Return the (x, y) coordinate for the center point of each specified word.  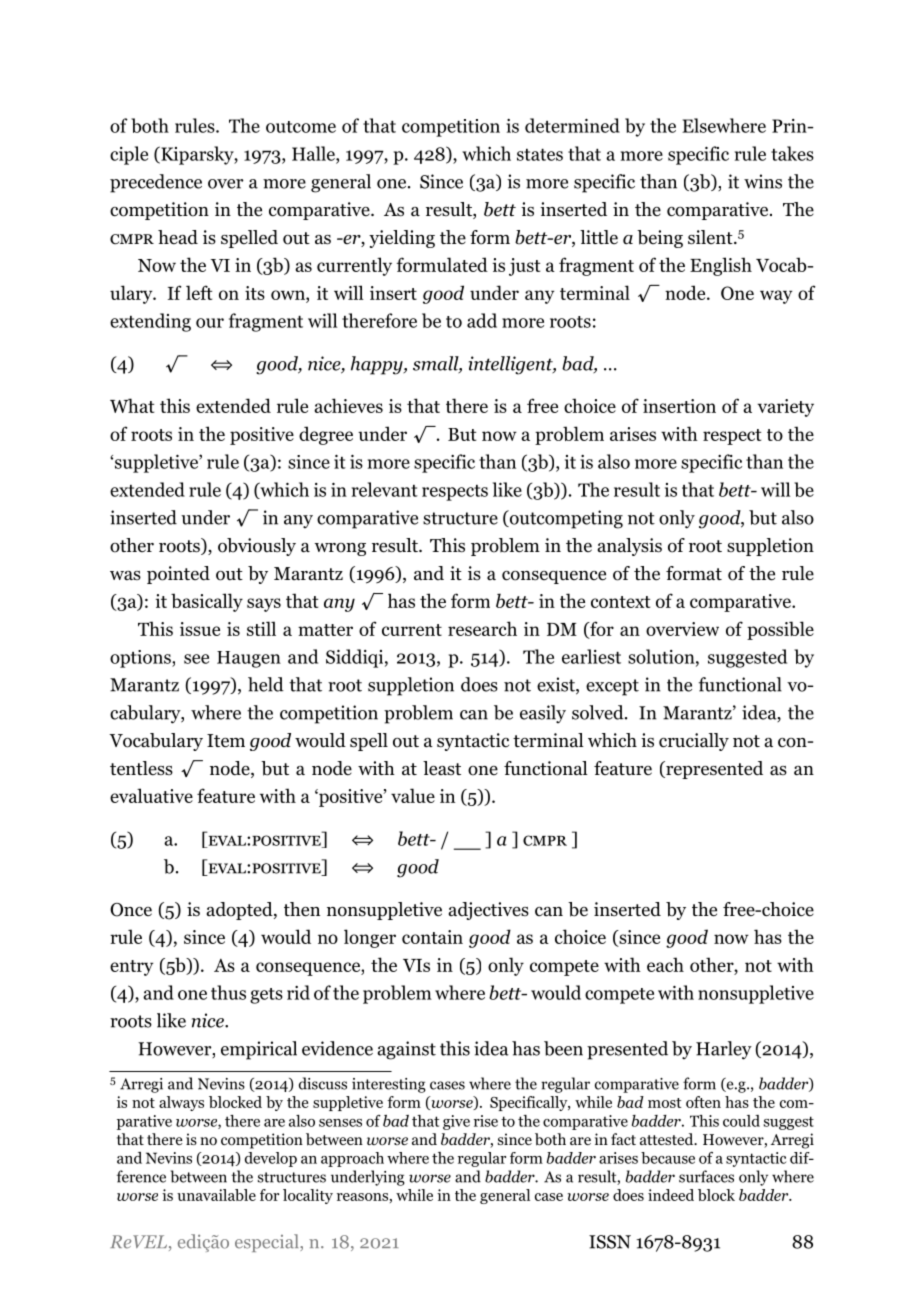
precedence (156, 183)
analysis (629, 547)
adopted (240, 911)
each (665, 964)
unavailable (216, 1195)
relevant (385, 489)
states (540, 155)
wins (763, 181)
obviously (257, 547)
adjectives (488, 911)
